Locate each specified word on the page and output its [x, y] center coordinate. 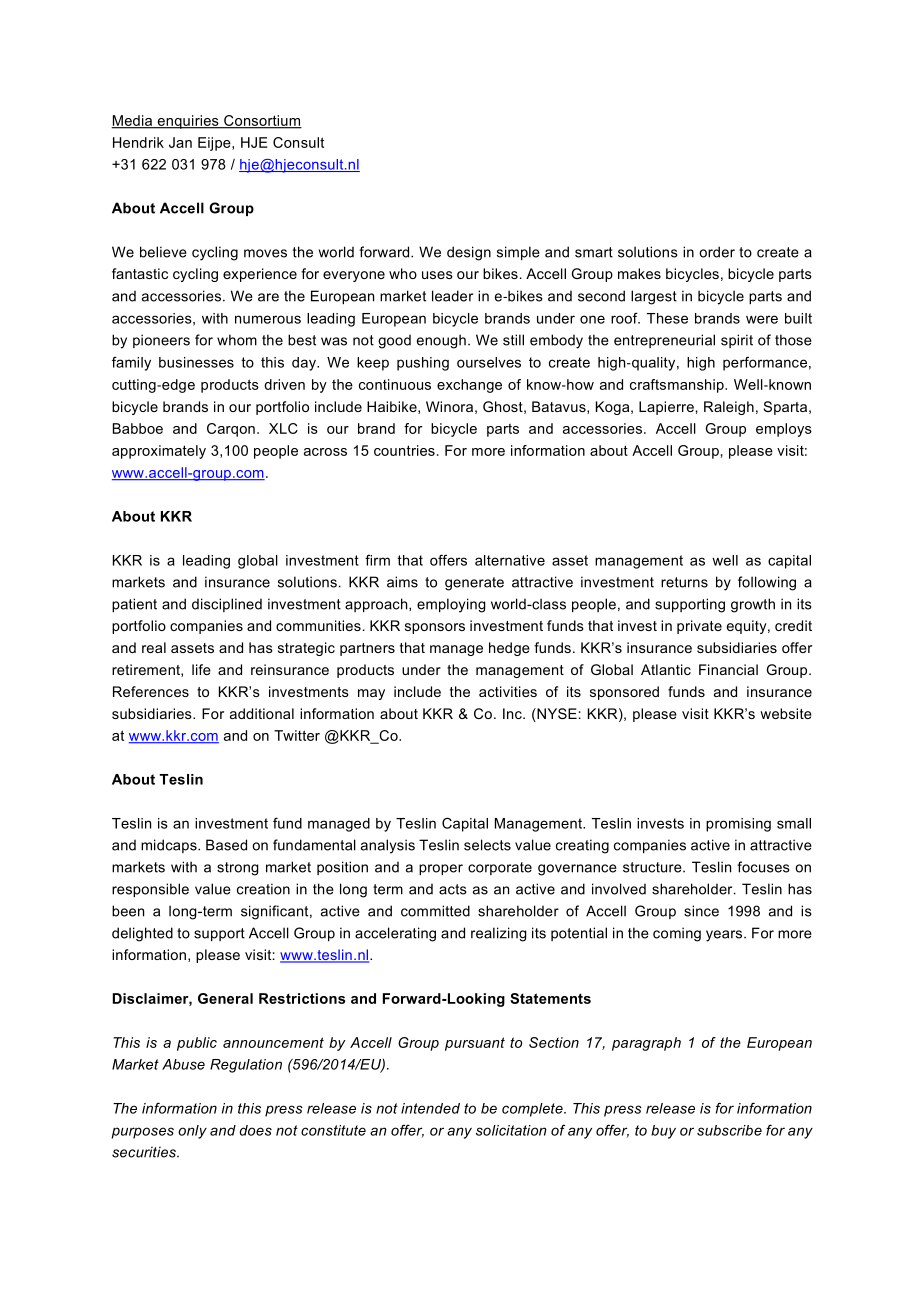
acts [453, 889]
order [717, 252]
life [201, 669]
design [469, 253]
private [699, 627]
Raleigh [729, 408]
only [192, 1132]
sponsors [435, 628]
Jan [180, 142]
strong [238, 869]
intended [430, 1108]
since [701, 911]
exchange [469, 386]
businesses [196, 362]
